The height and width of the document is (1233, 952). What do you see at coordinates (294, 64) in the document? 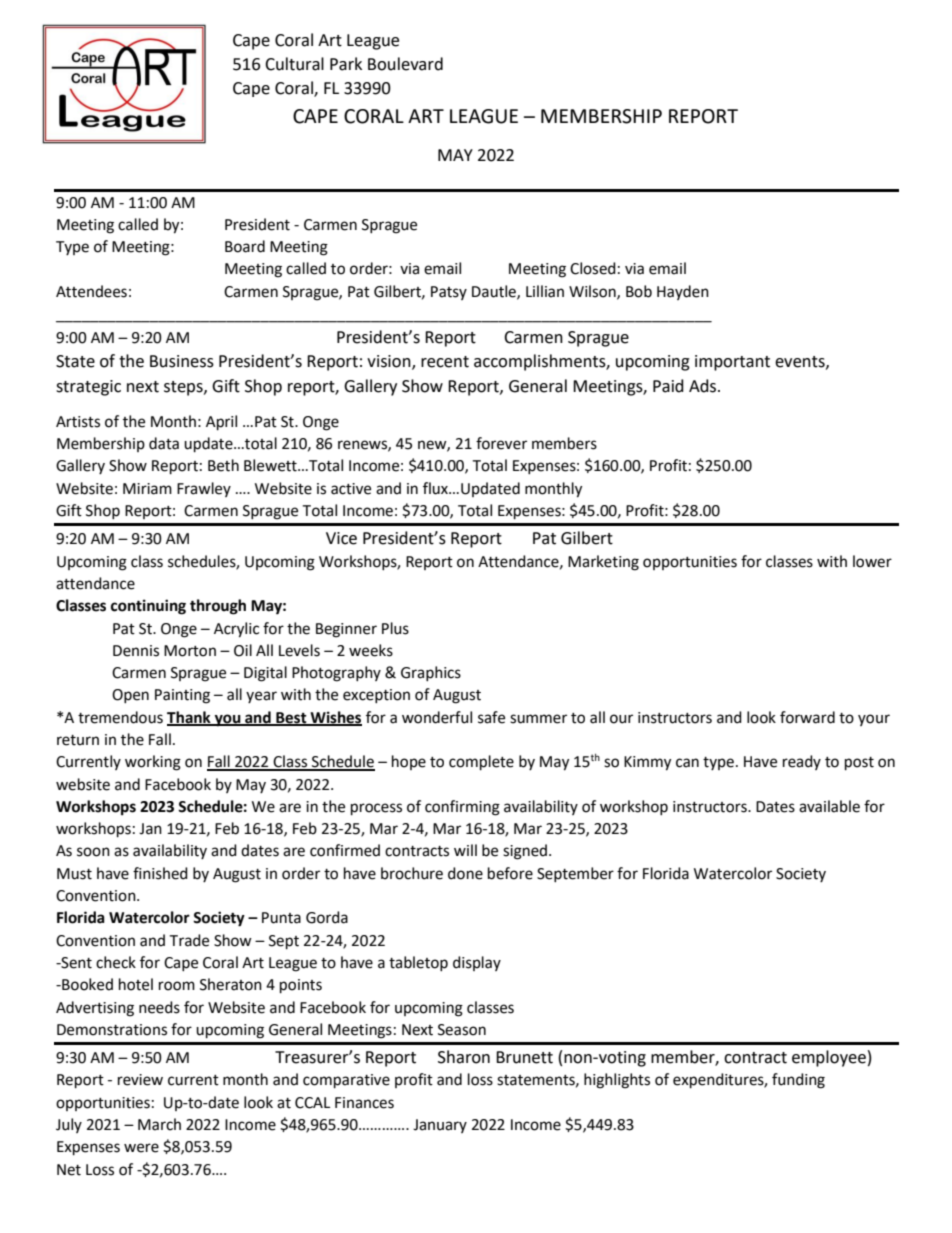
I see `Cultural` at bounding box center [294, 64].
